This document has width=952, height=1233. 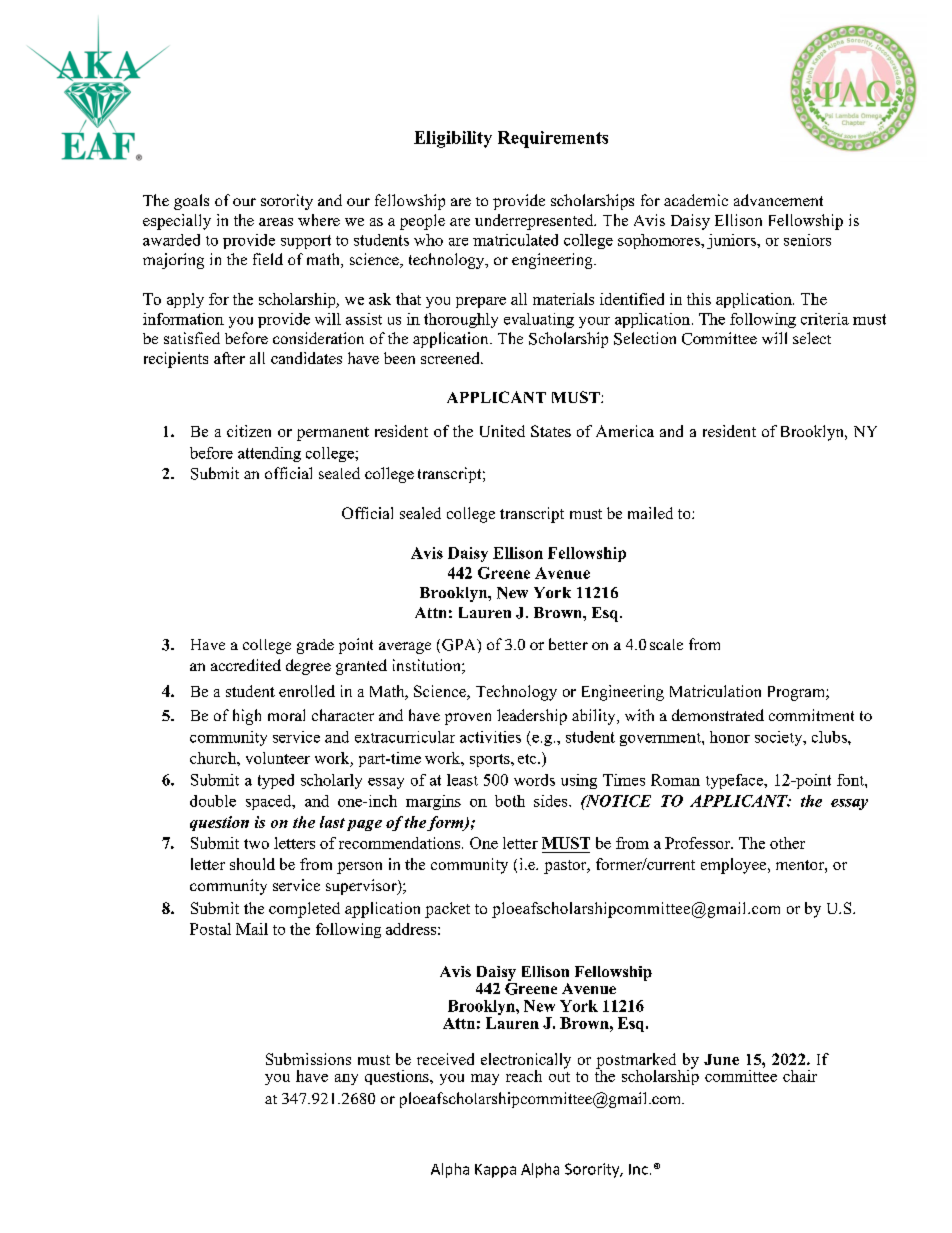 What do you see at coordinates (718, 715) in the document?
I see `demonstrated` at bounding box center [718, 715].
